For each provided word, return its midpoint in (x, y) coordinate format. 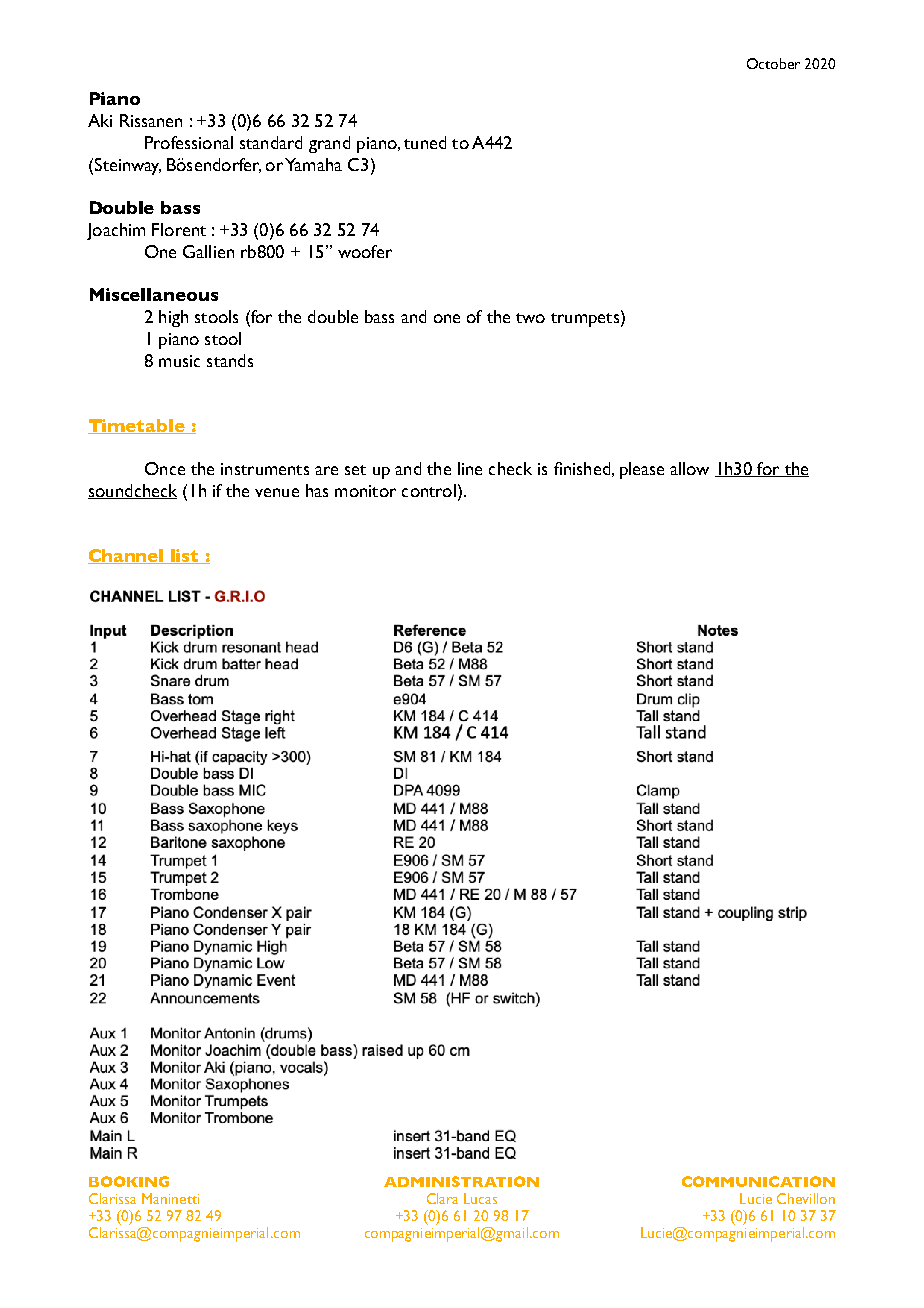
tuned (425, 142)
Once (165, 468)
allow (689, 468)
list (185, 556)
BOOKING (129, 1181)
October (773, 63)
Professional (189, 142)
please (642, 470)
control (429, 490)
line (470, 468)
